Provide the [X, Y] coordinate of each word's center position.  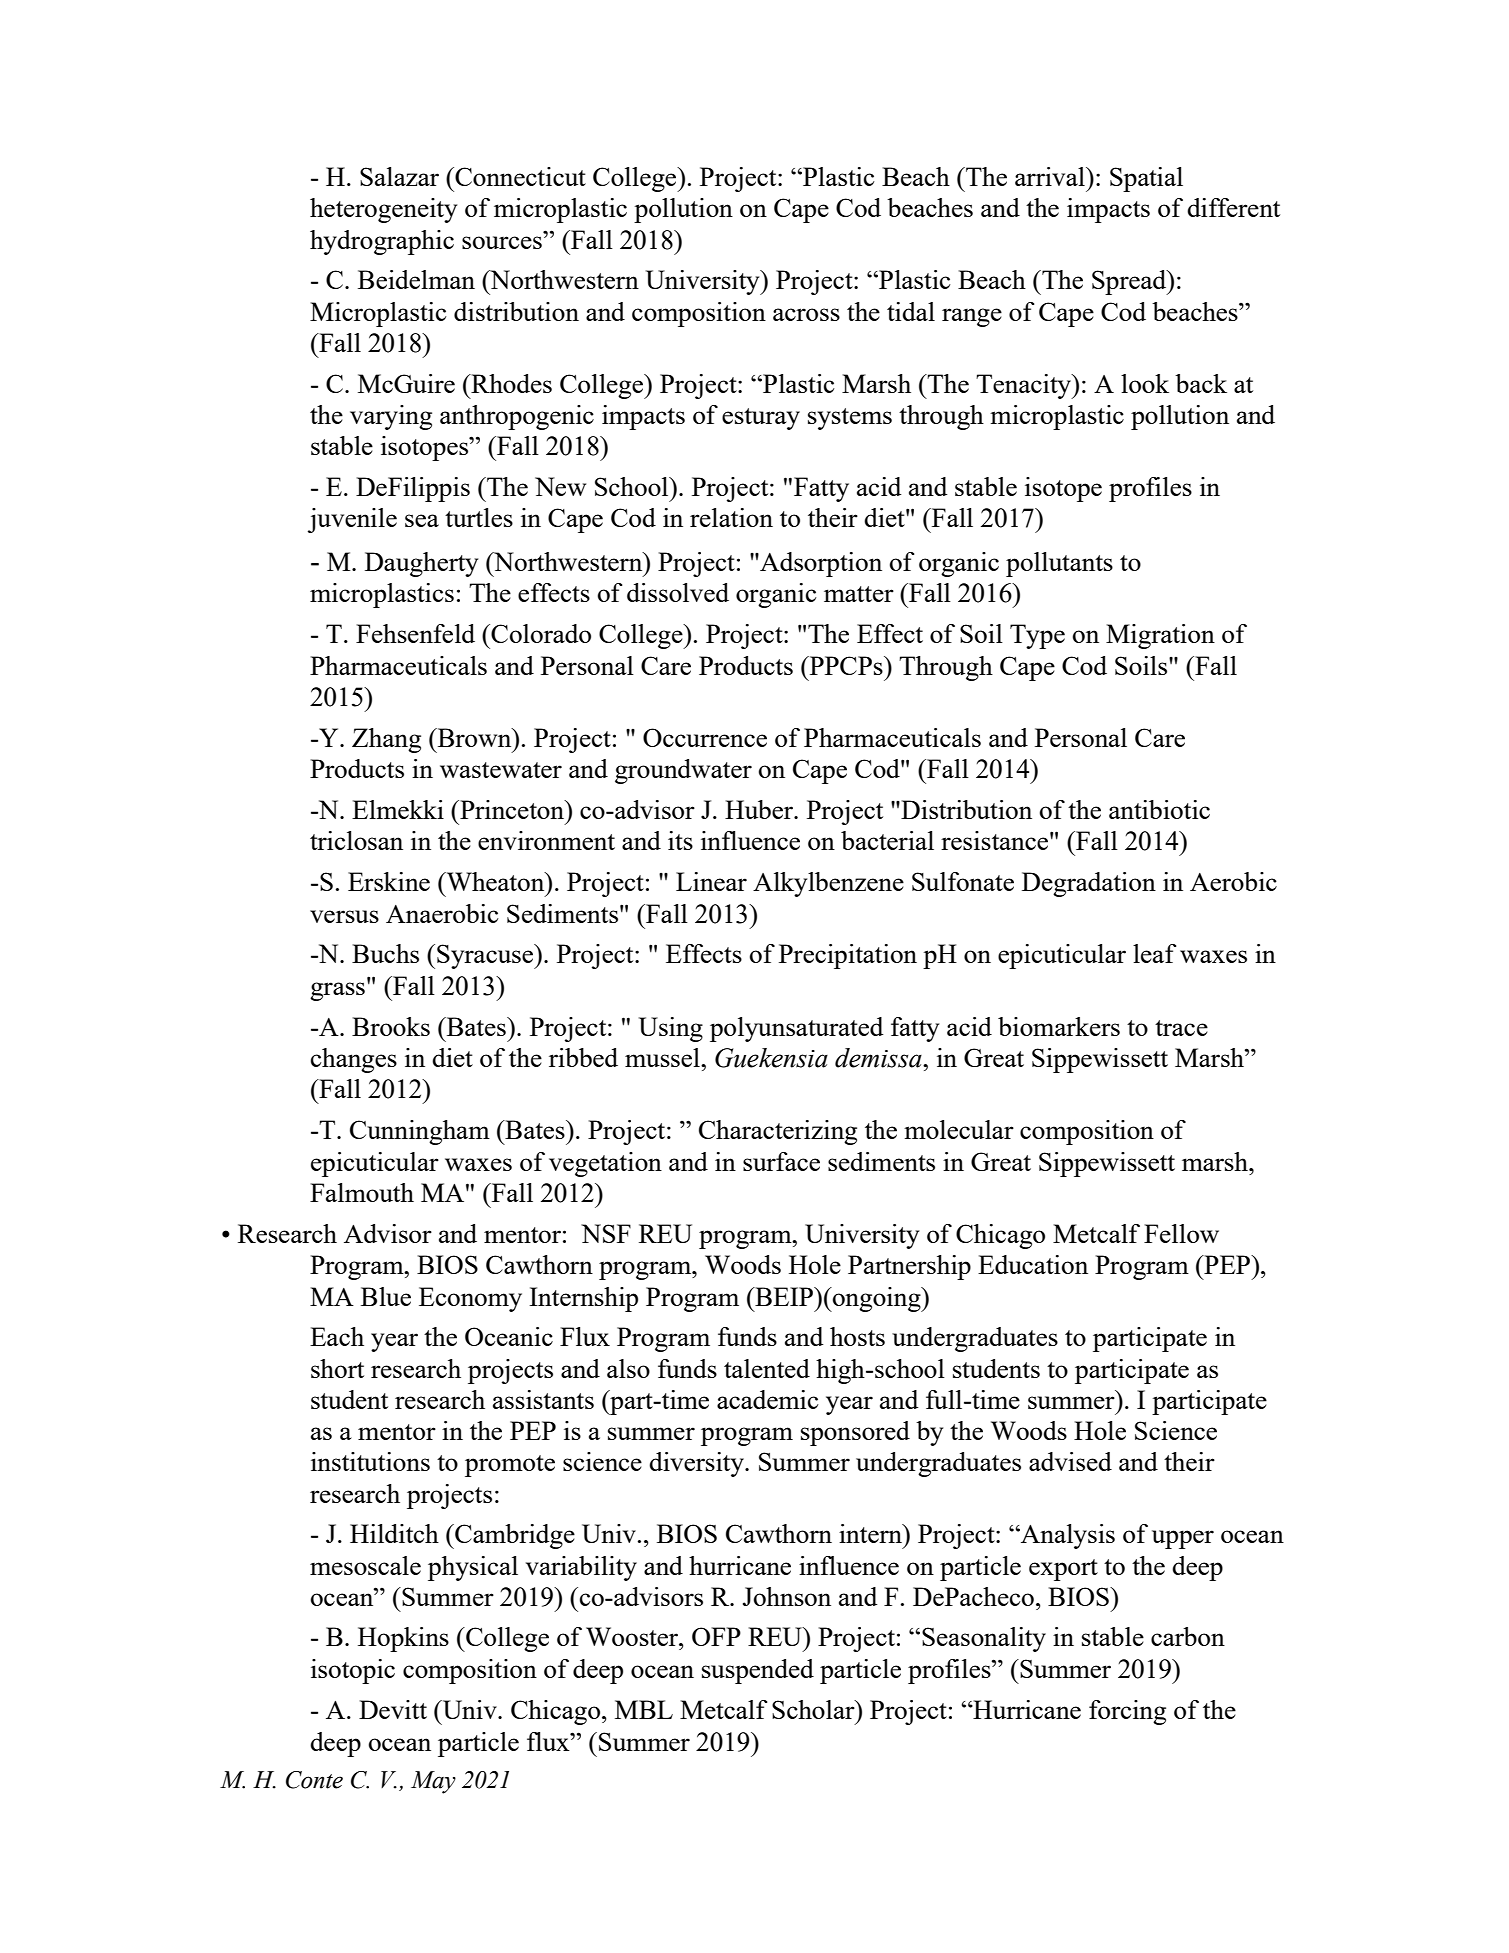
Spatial [1146, 179]
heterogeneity [383, 210]
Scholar [814, 1709]
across [806, 314]
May [433, 1782]
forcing [1127, 1712]
